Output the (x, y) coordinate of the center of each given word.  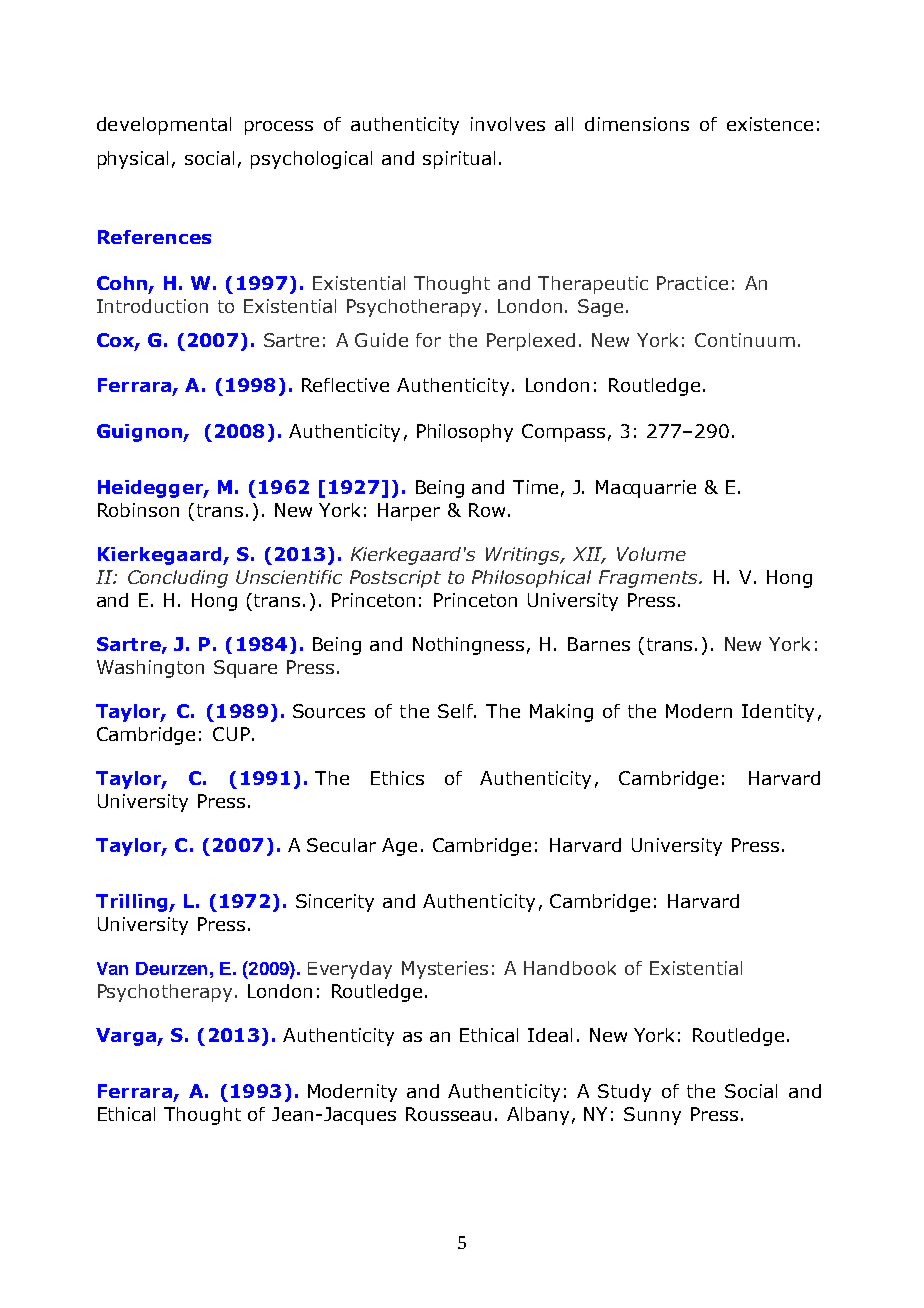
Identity (778, 713)
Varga (127, 1037)
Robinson (138, 510)
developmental (164, 126)
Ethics (397, 778)
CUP (231, 734)
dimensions (637, 124)
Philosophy (465, 433)
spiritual (459, 160)
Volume (651, 554)
